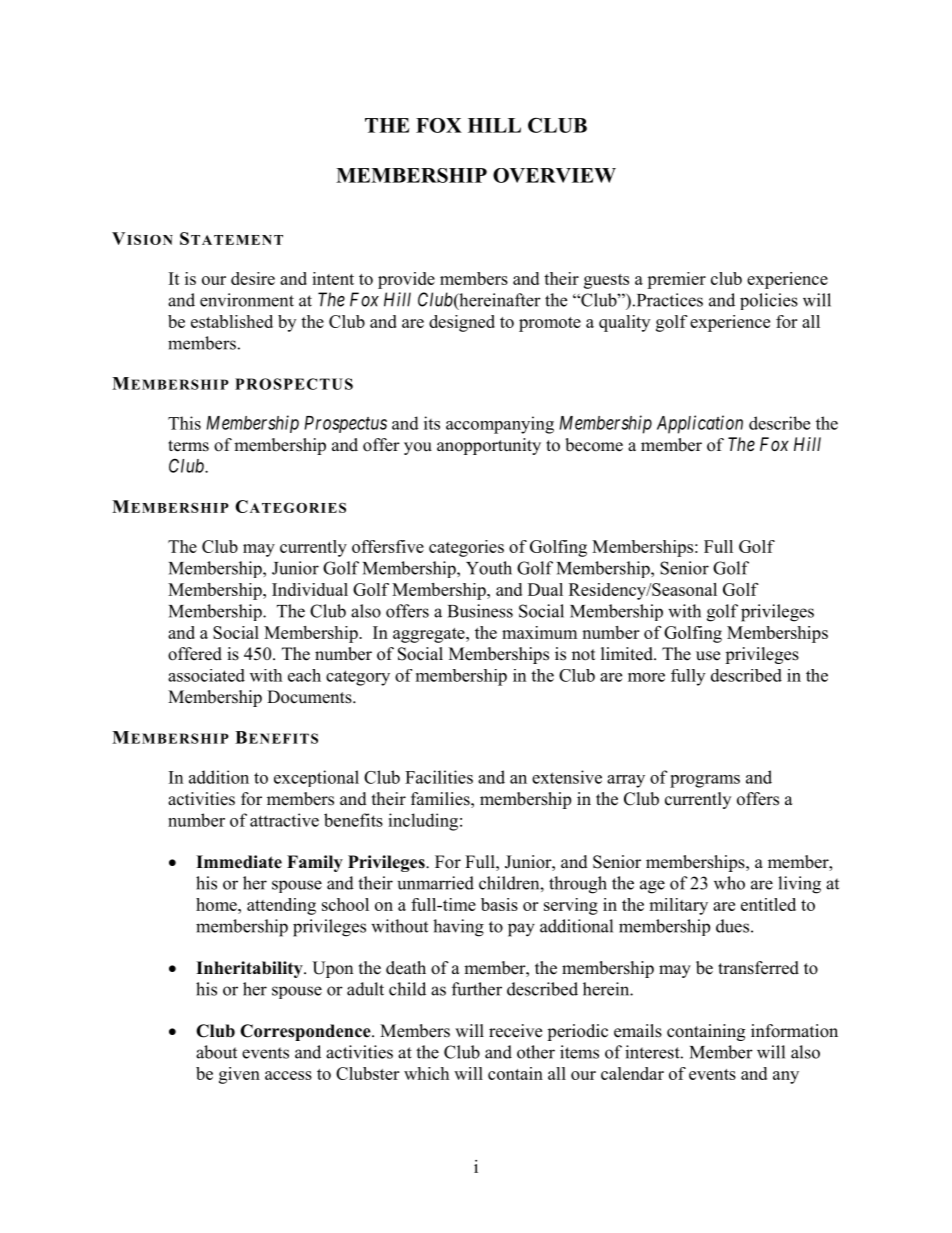  What do you see at coordinates (284, 820) in the screenshot?
I see `attractive` at bounding box center [284, 820].
